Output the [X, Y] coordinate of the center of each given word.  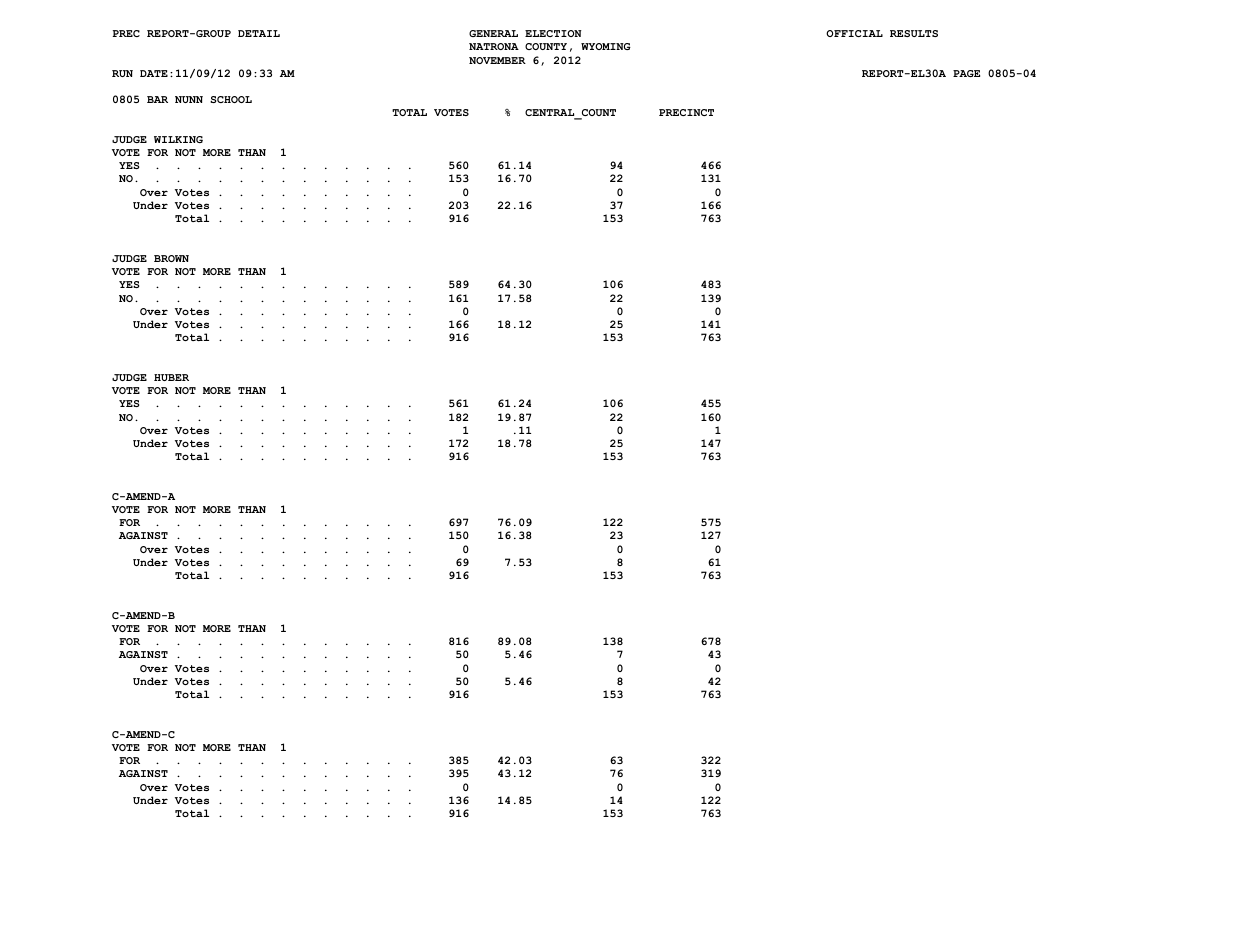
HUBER [171, 377]
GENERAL [493, 33]
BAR [157, 99]
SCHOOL [231, 99]
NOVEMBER [497, 60]
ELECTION [553, 33]
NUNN [189, 99]
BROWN [171, 258]
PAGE [966, 73]
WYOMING [606, 46]
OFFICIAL [854, 33]
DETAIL [259, 33]
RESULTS [914, 33]
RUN [122, 73]
